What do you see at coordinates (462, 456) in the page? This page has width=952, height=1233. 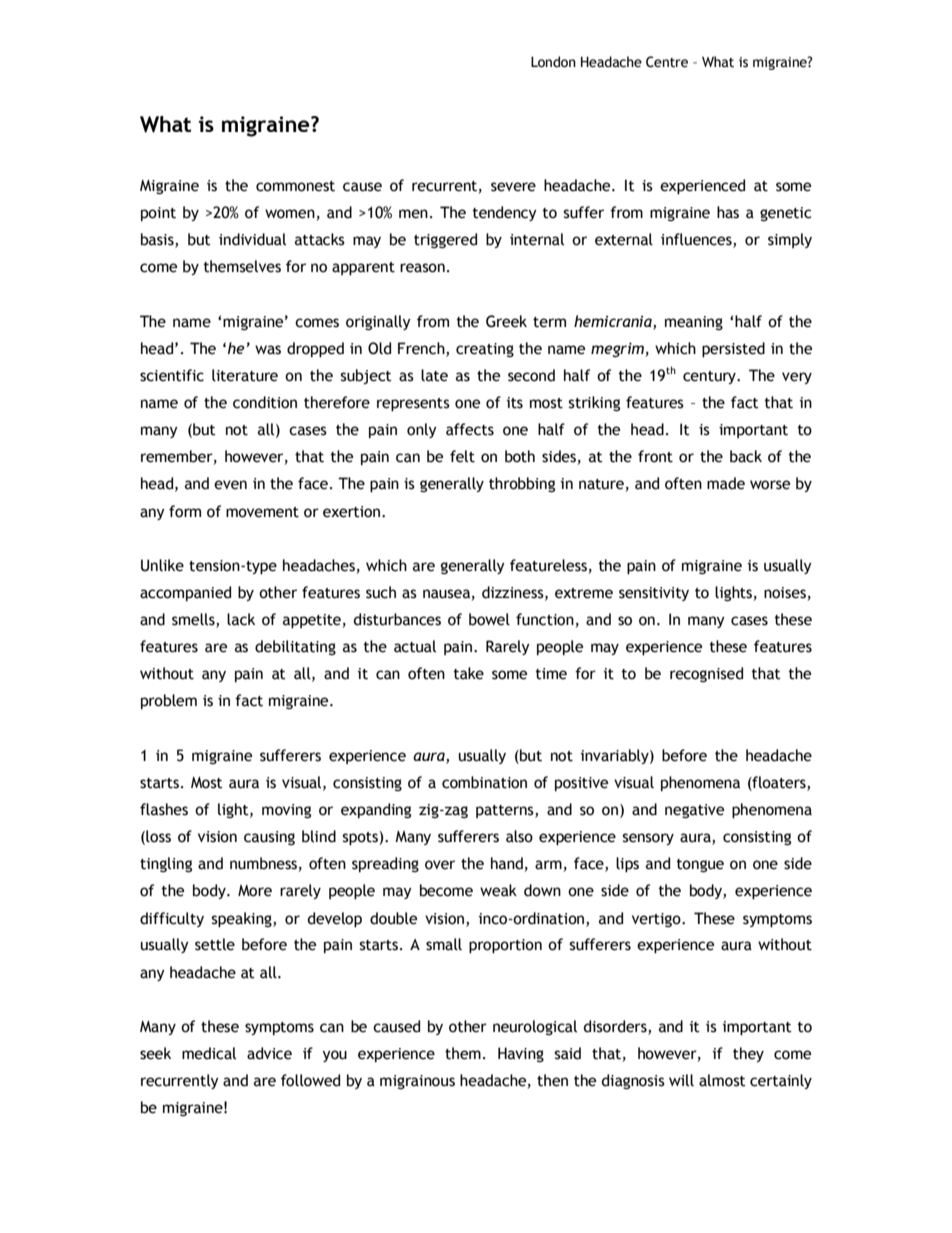 I see `felt` at bounding box center [462, 456].
